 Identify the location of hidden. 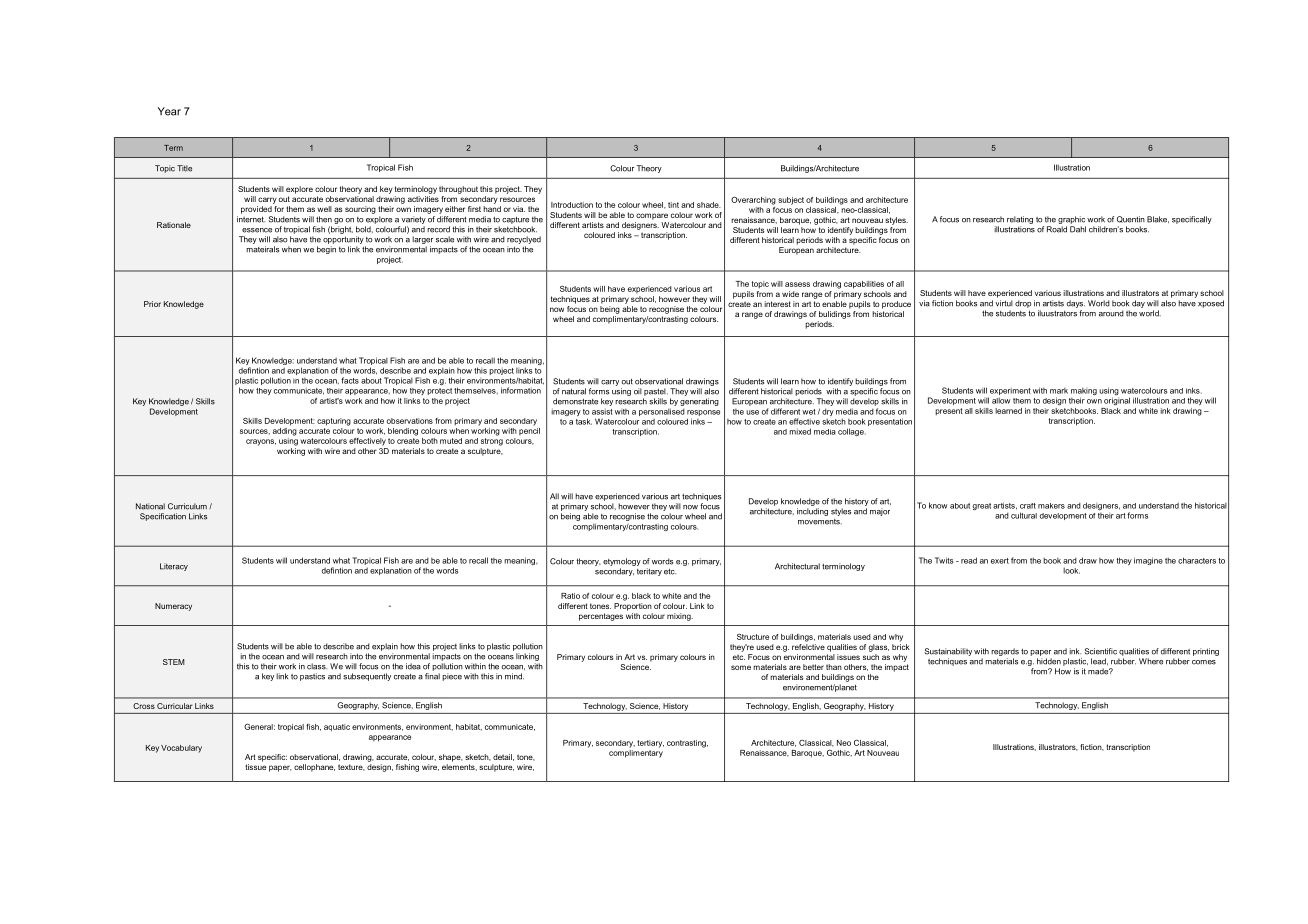
(1049, 661).
